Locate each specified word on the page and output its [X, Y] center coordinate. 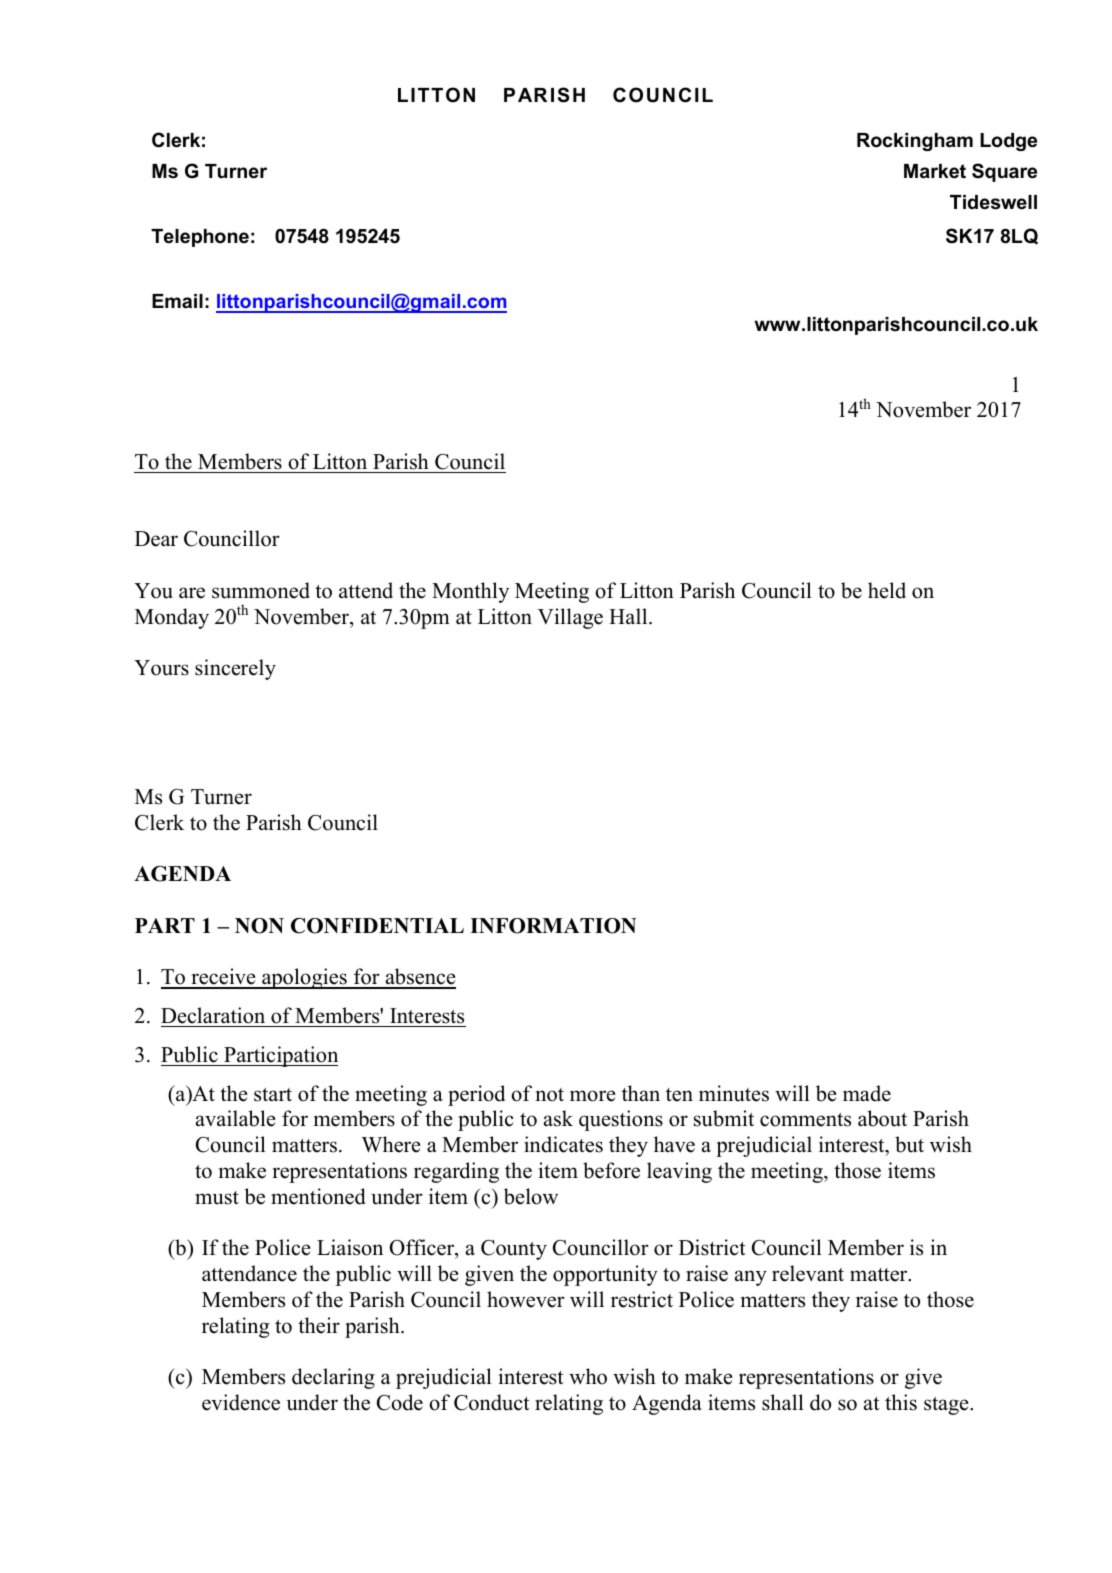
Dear [156, 539]
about [882, 1118]
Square [1004, 172]
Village [570, 618]
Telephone [200, 238]
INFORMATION [553, 926]
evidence [241, 1402]
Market [935, 171]
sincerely [235, 669]
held [887, 590]
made [867, 1093]
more [593, 1096]
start [273, 1095]
